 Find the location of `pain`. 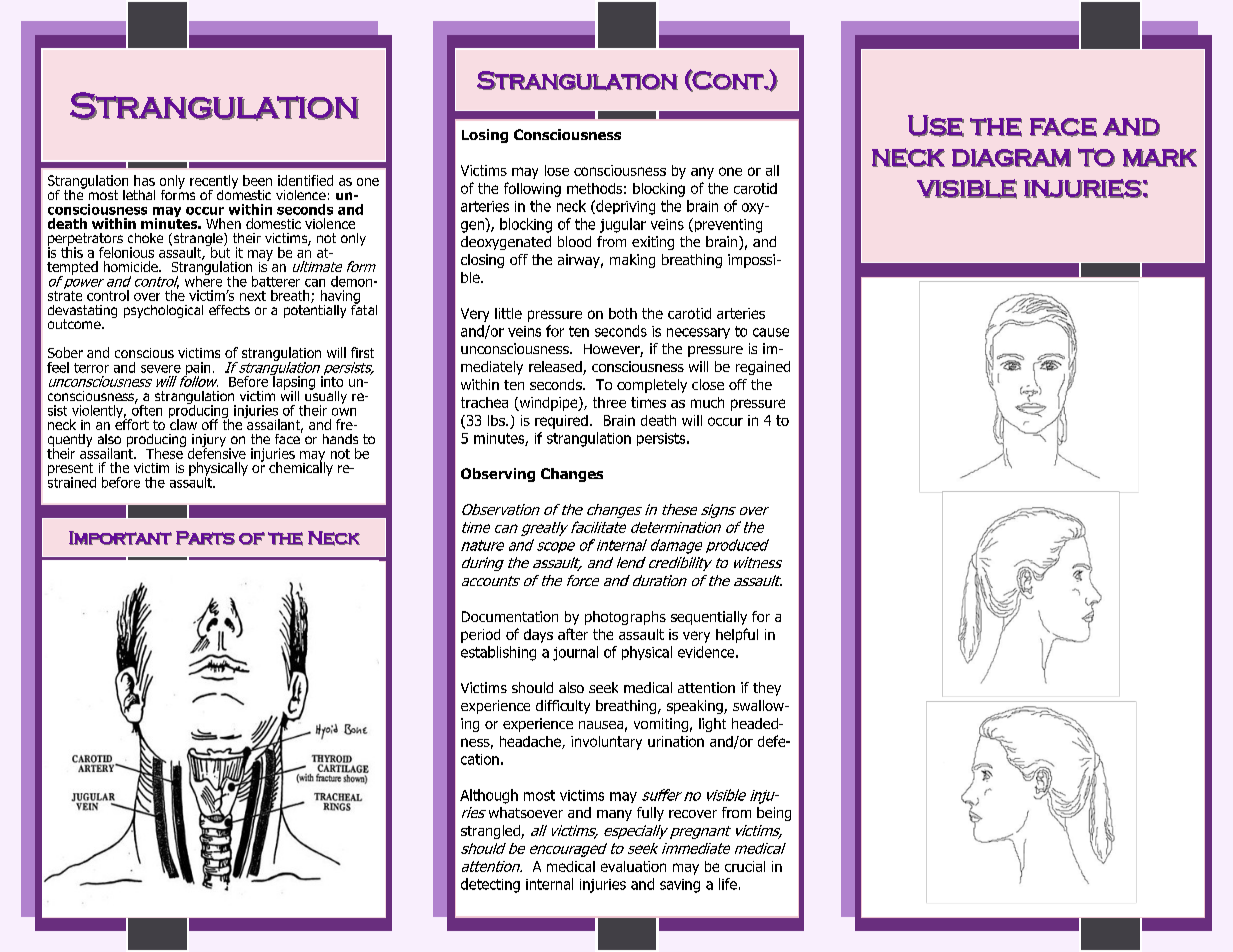

pain is located at coordinates (197, 370).
